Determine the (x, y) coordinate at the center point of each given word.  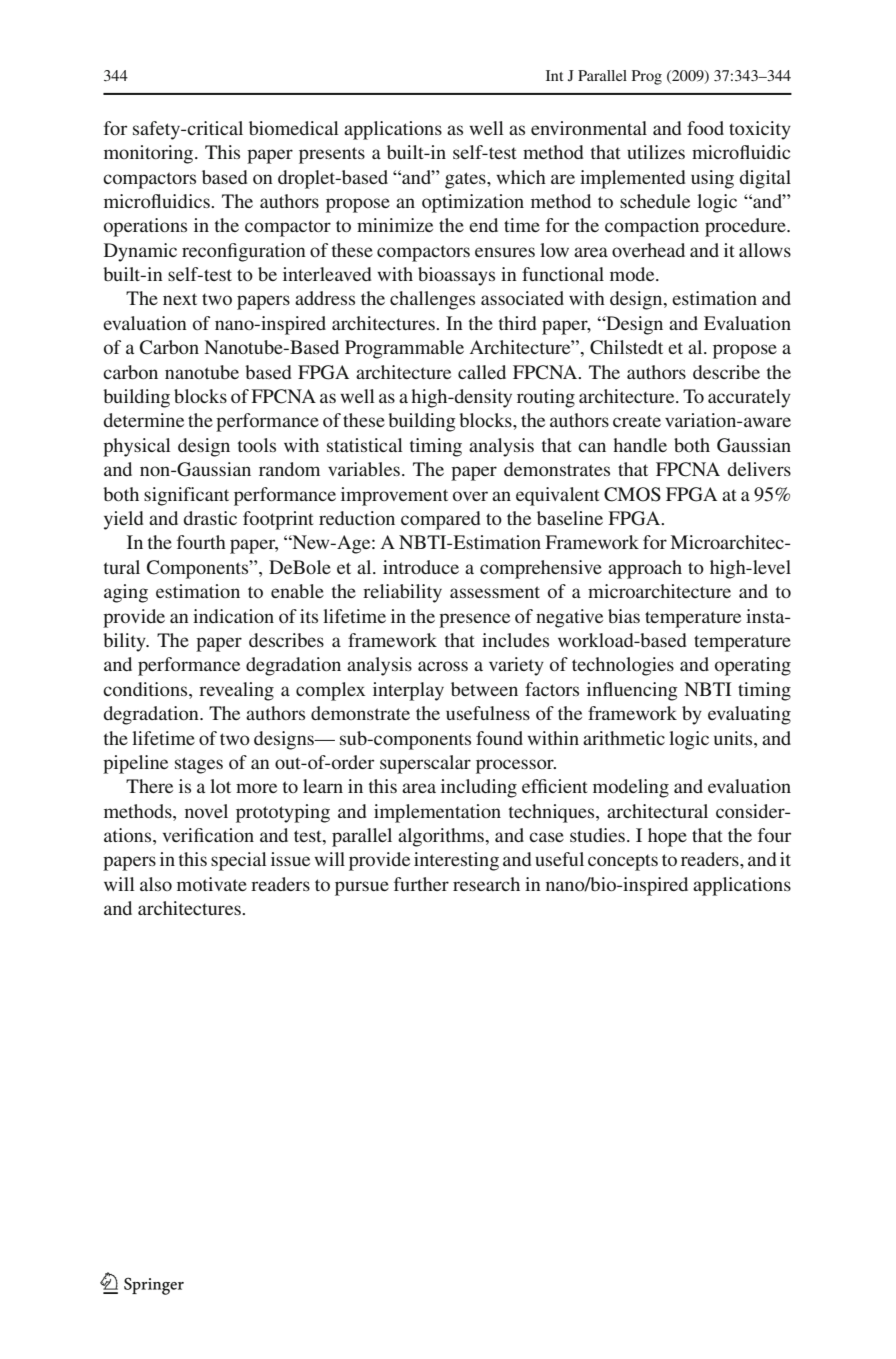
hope (667, 837)
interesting (456, 861)
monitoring (150, 154)
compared (441, 520)
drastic (210, 518)
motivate (212, 884)
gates (466, 180)
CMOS (632, 494)
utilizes (656, 152)
